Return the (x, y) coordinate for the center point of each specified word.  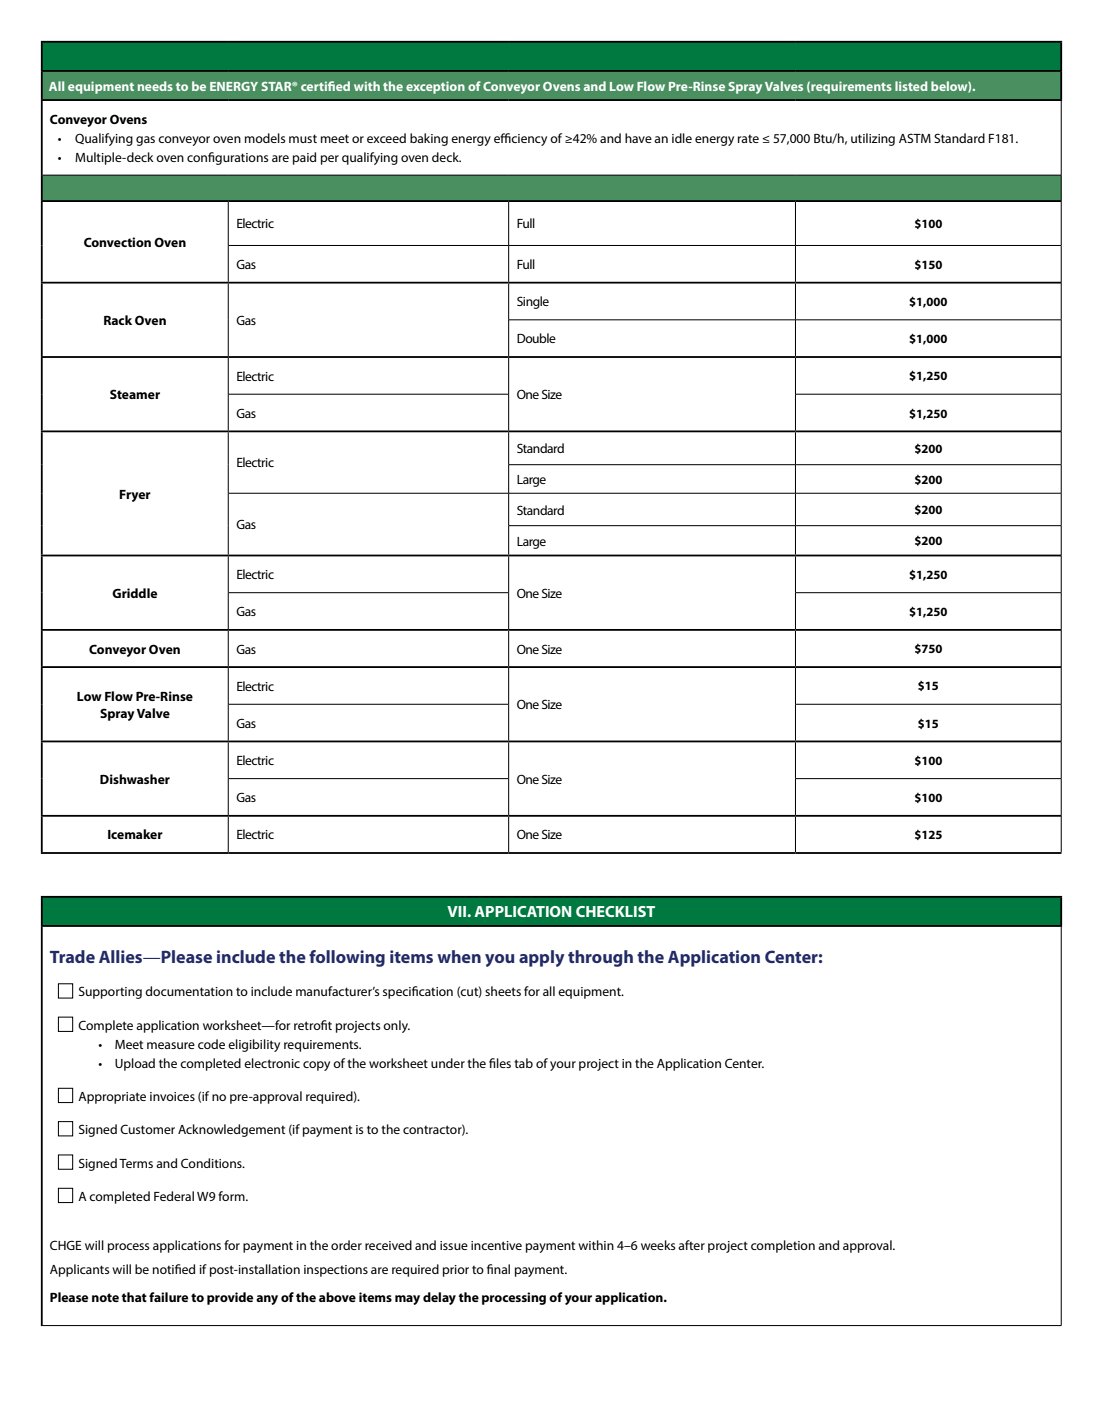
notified (174, 1269)
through (600, 958)
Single (533, 302)
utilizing (873, 139)
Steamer (135, 394)
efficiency (520, 139)
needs (155, 86)
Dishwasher (135, 779)
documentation (189, 991)
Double (536, 338)
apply (542, 958)
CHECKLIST (615, 911)
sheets (503, 991)
